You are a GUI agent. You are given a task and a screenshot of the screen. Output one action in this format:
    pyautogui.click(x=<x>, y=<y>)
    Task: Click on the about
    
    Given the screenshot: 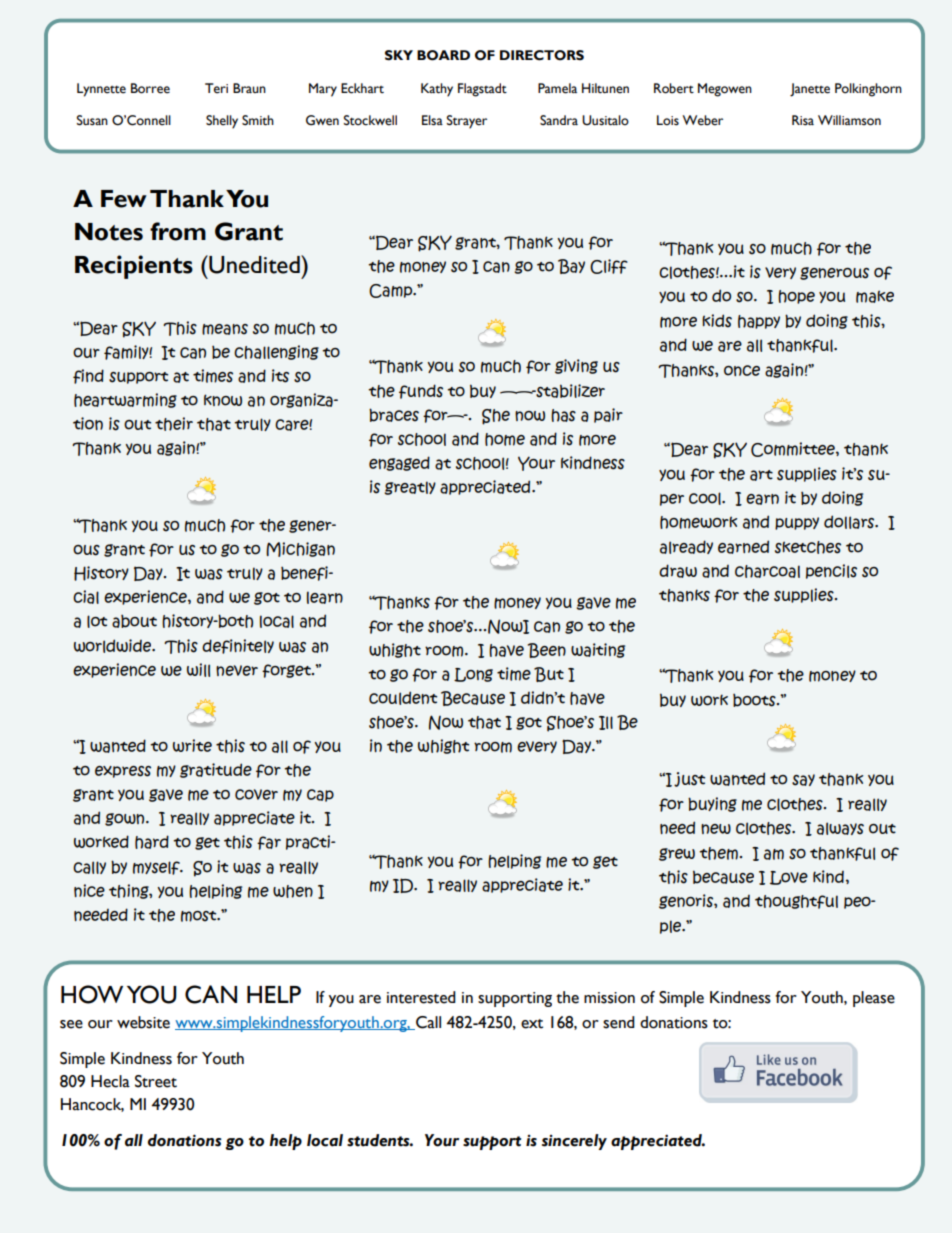 What is the action you would take?
    pyautogui.click(x=134, y=621)
